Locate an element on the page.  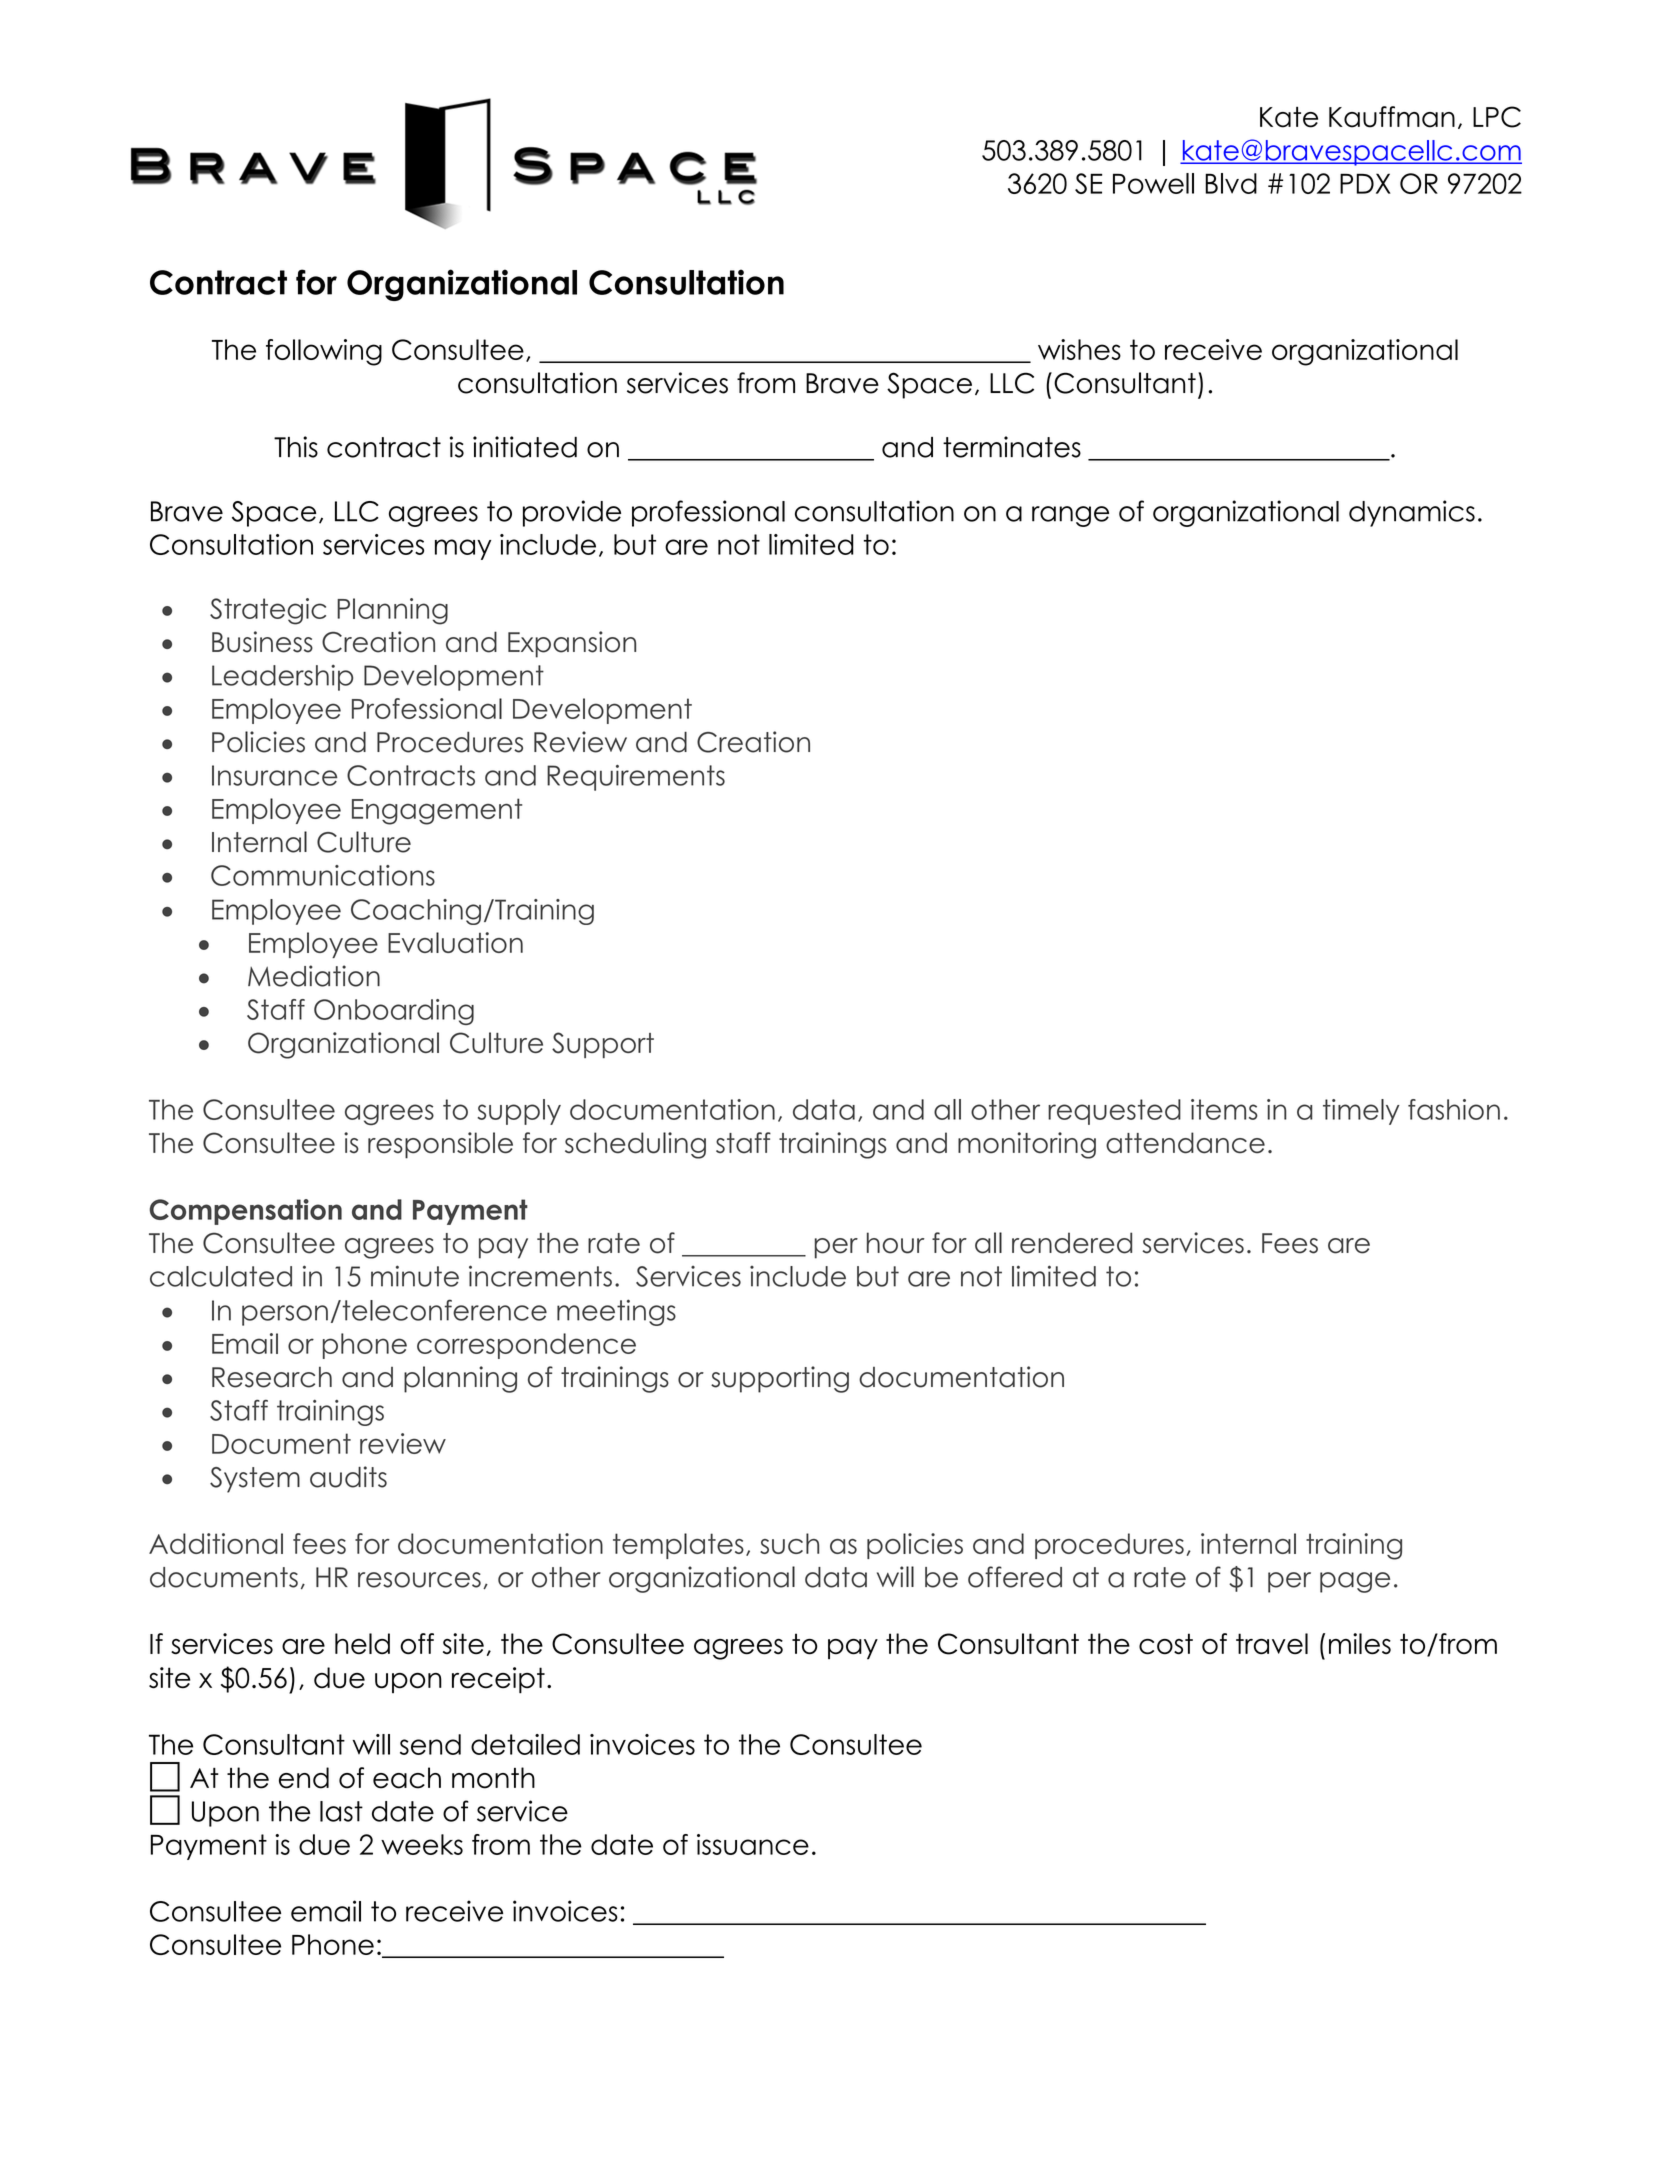
following is located at coordinates (324, 352).
